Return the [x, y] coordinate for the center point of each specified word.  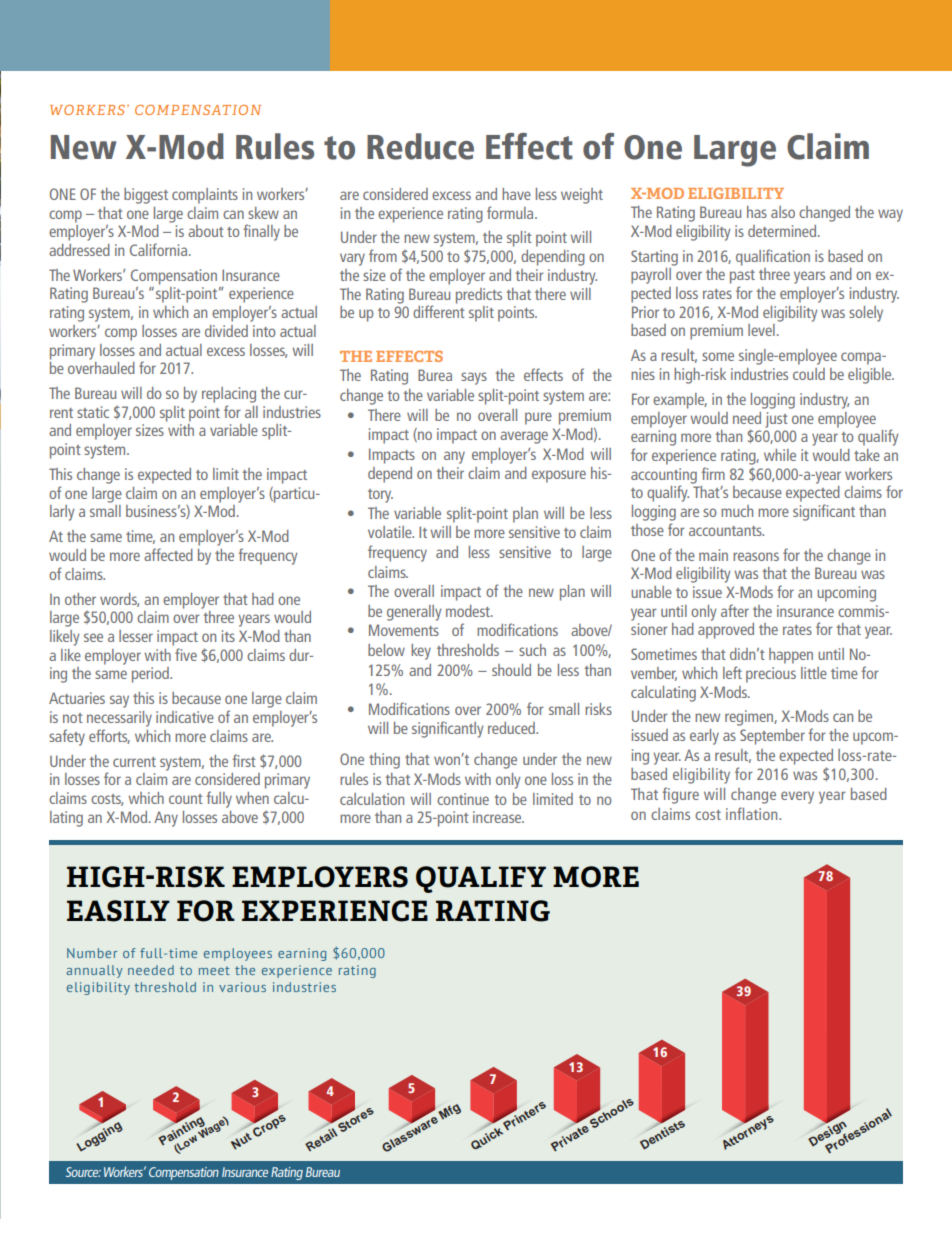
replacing [229, 395]
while [780, 455]
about [206, 231]
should [511, 670]
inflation [753, 813]
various [242, 987]
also [783, 212]
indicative [185, 717]
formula [511, 212]
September [772, 737]
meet [214, 970]
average [524, 437]
